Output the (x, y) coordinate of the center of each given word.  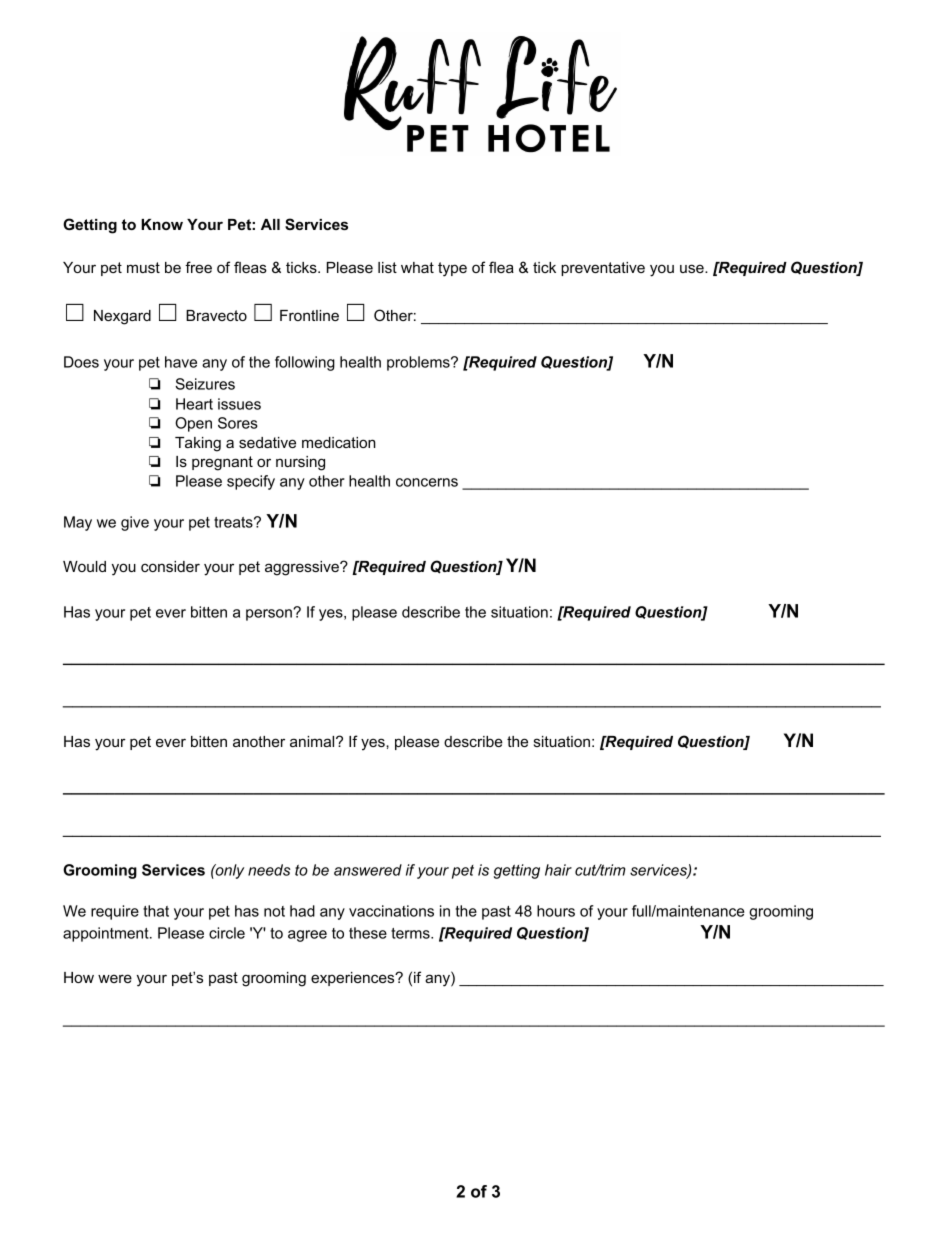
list (387, 267)
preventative (603, 269)
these (368, 933)
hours (556, 911)
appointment (107, 934)
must (143, 267)
